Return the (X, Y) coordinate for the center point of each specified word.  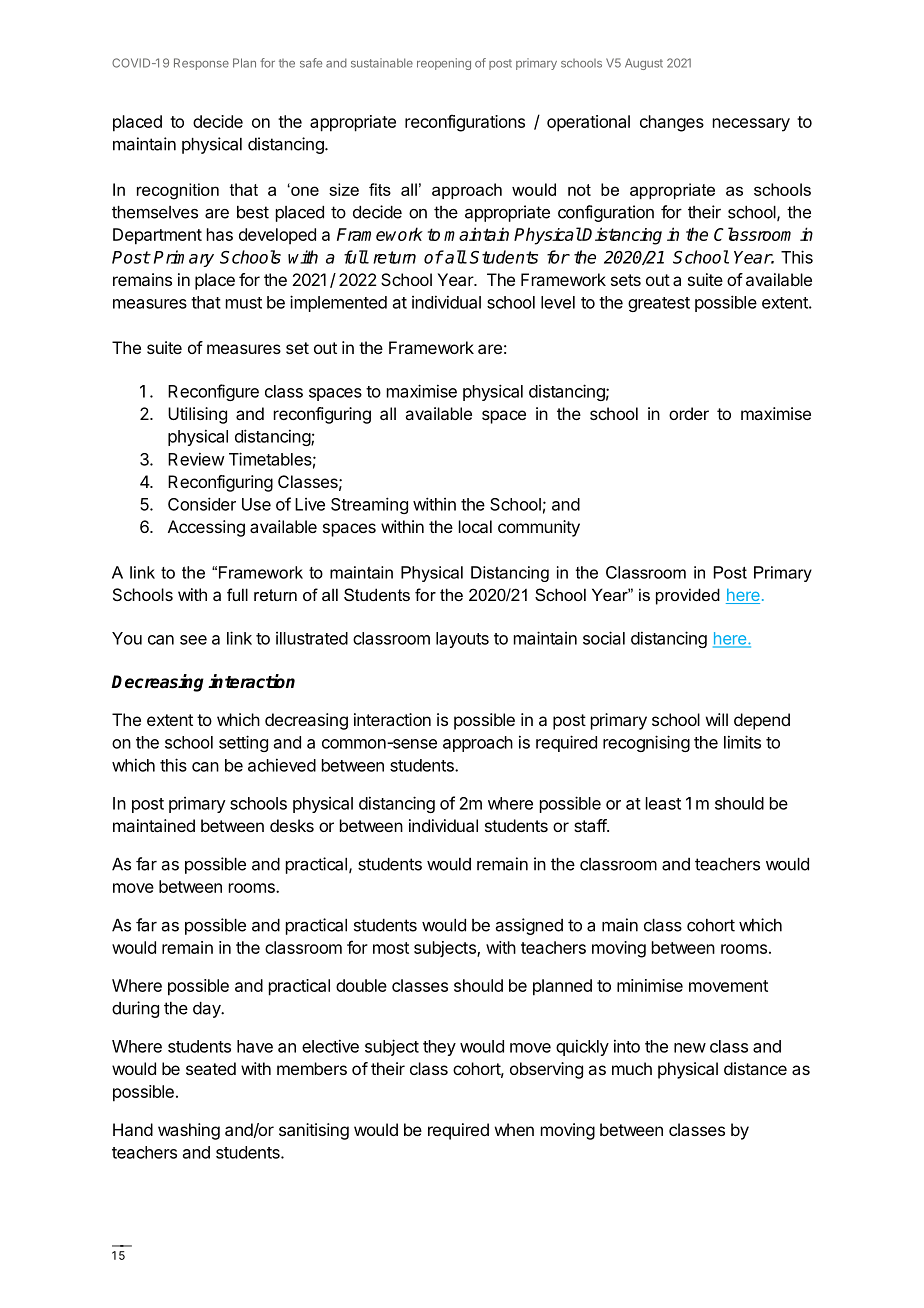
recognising (646, 743)
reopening (444, 64)
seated (211, 1068)
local (475, 526)
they (439, 1048)
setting (243, 743)
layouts (462, 640)
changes (672, 123)
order (689, 413)
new (690, 1048)
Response (201, 64)
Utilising (197, 415)
